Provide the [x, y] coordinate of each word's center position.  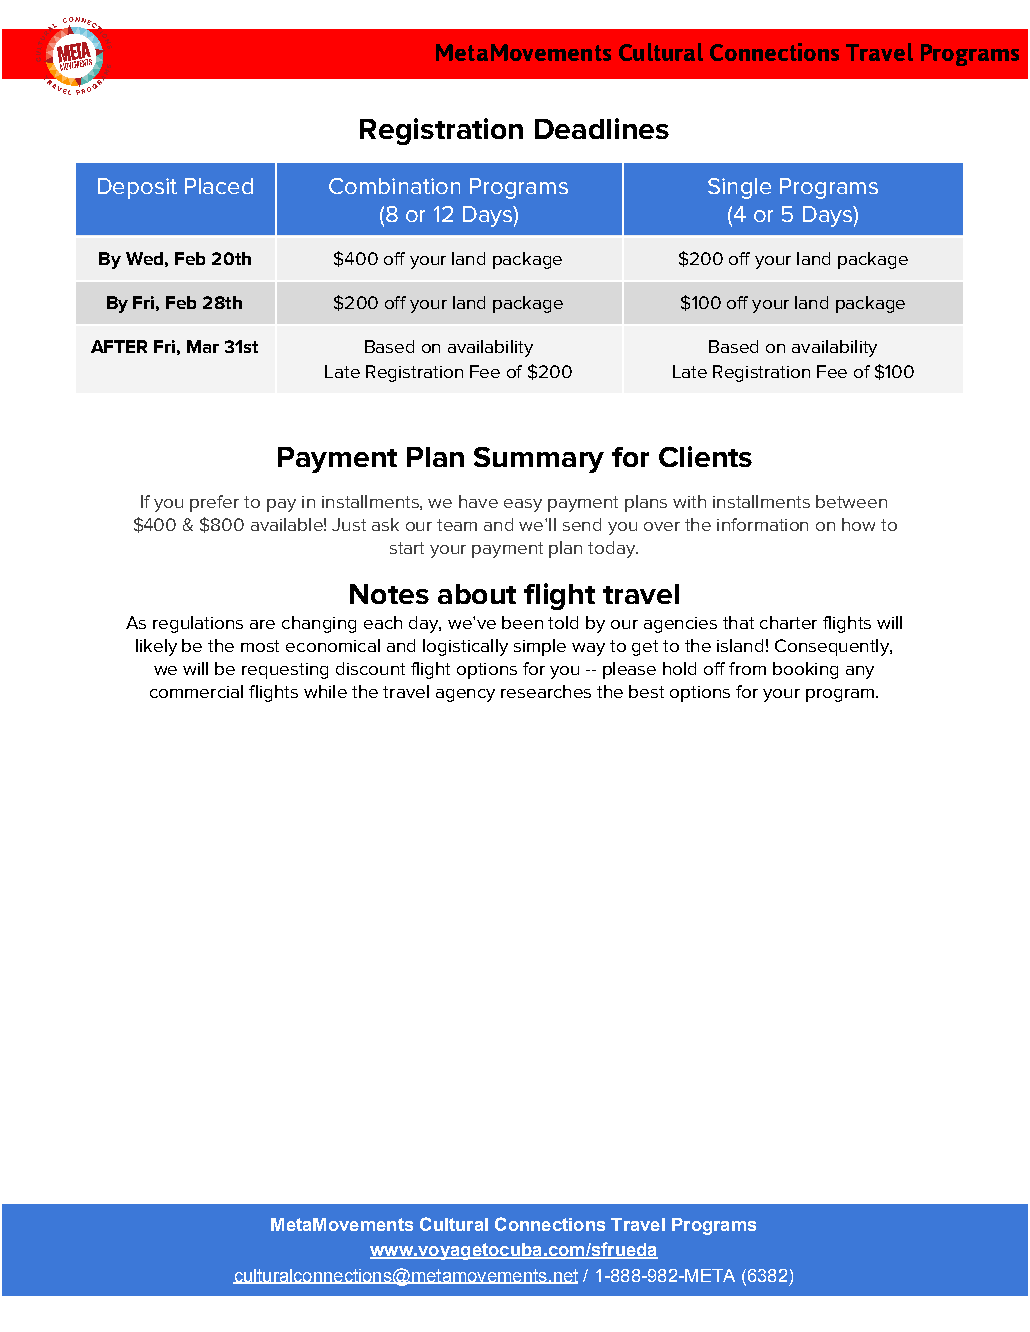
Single [739, 188]
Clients [705, 456]
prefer [214, 503]
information [762, 524]
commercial [196, 691]
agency [465, 695]
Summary [539, 460]
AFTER [119, 346]
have [478, 501]
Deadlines [602, 128]
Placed [219, 186]
